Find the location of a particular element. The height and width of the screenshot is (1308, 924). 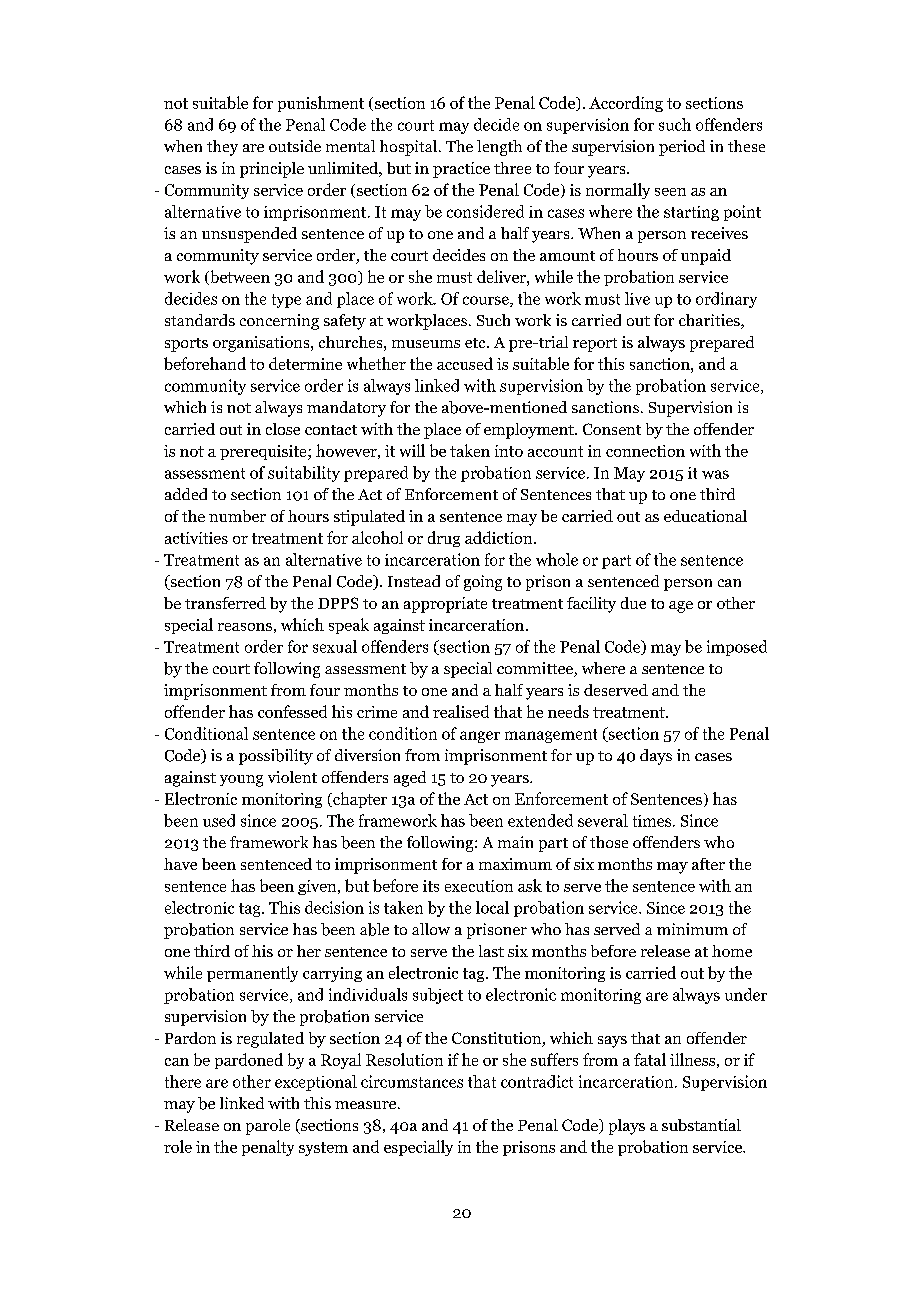

appropriate is located at coordinates (445, 605).
